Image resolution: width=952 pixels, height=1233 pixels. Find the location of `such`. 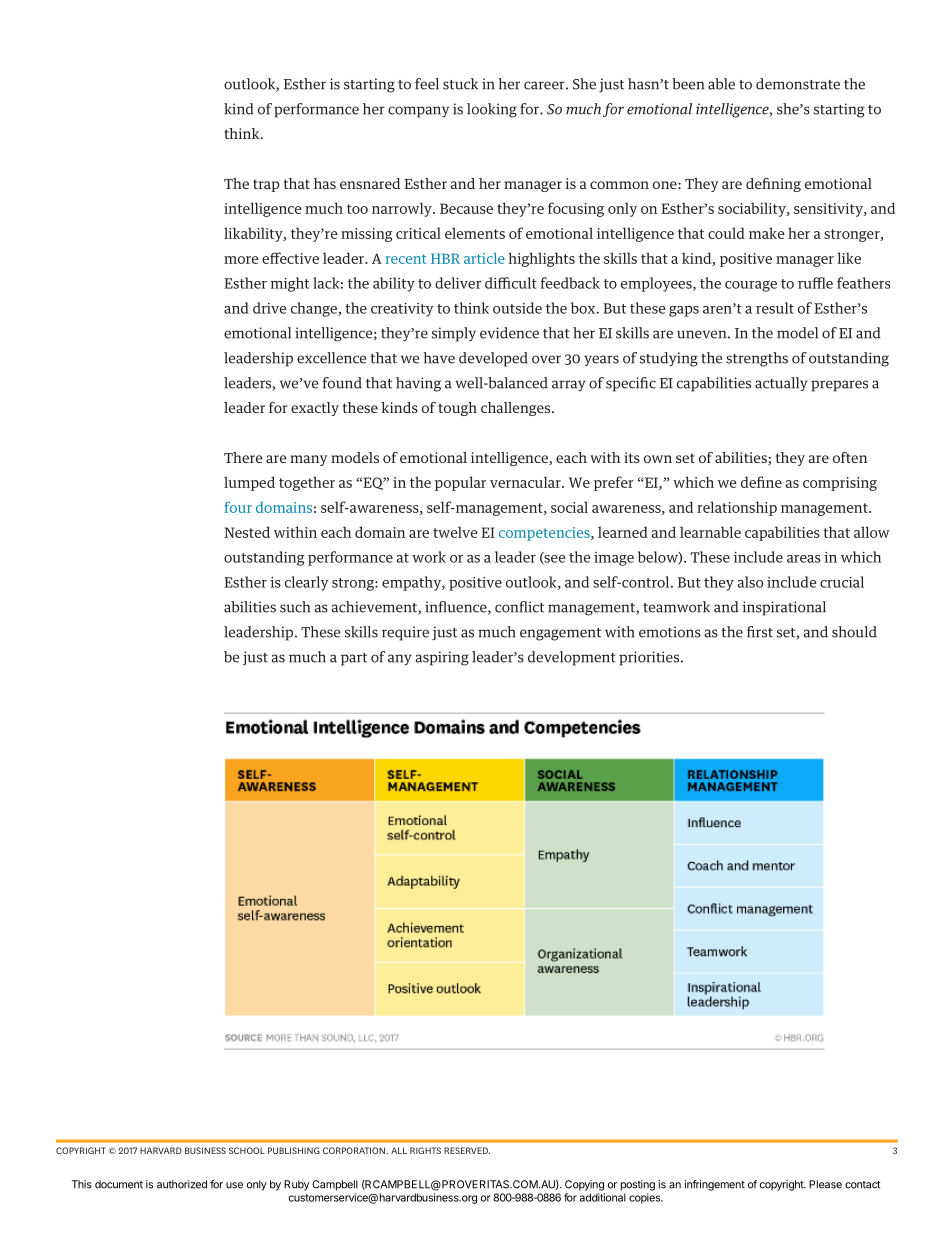

such is located at coordinates (295, 607).
